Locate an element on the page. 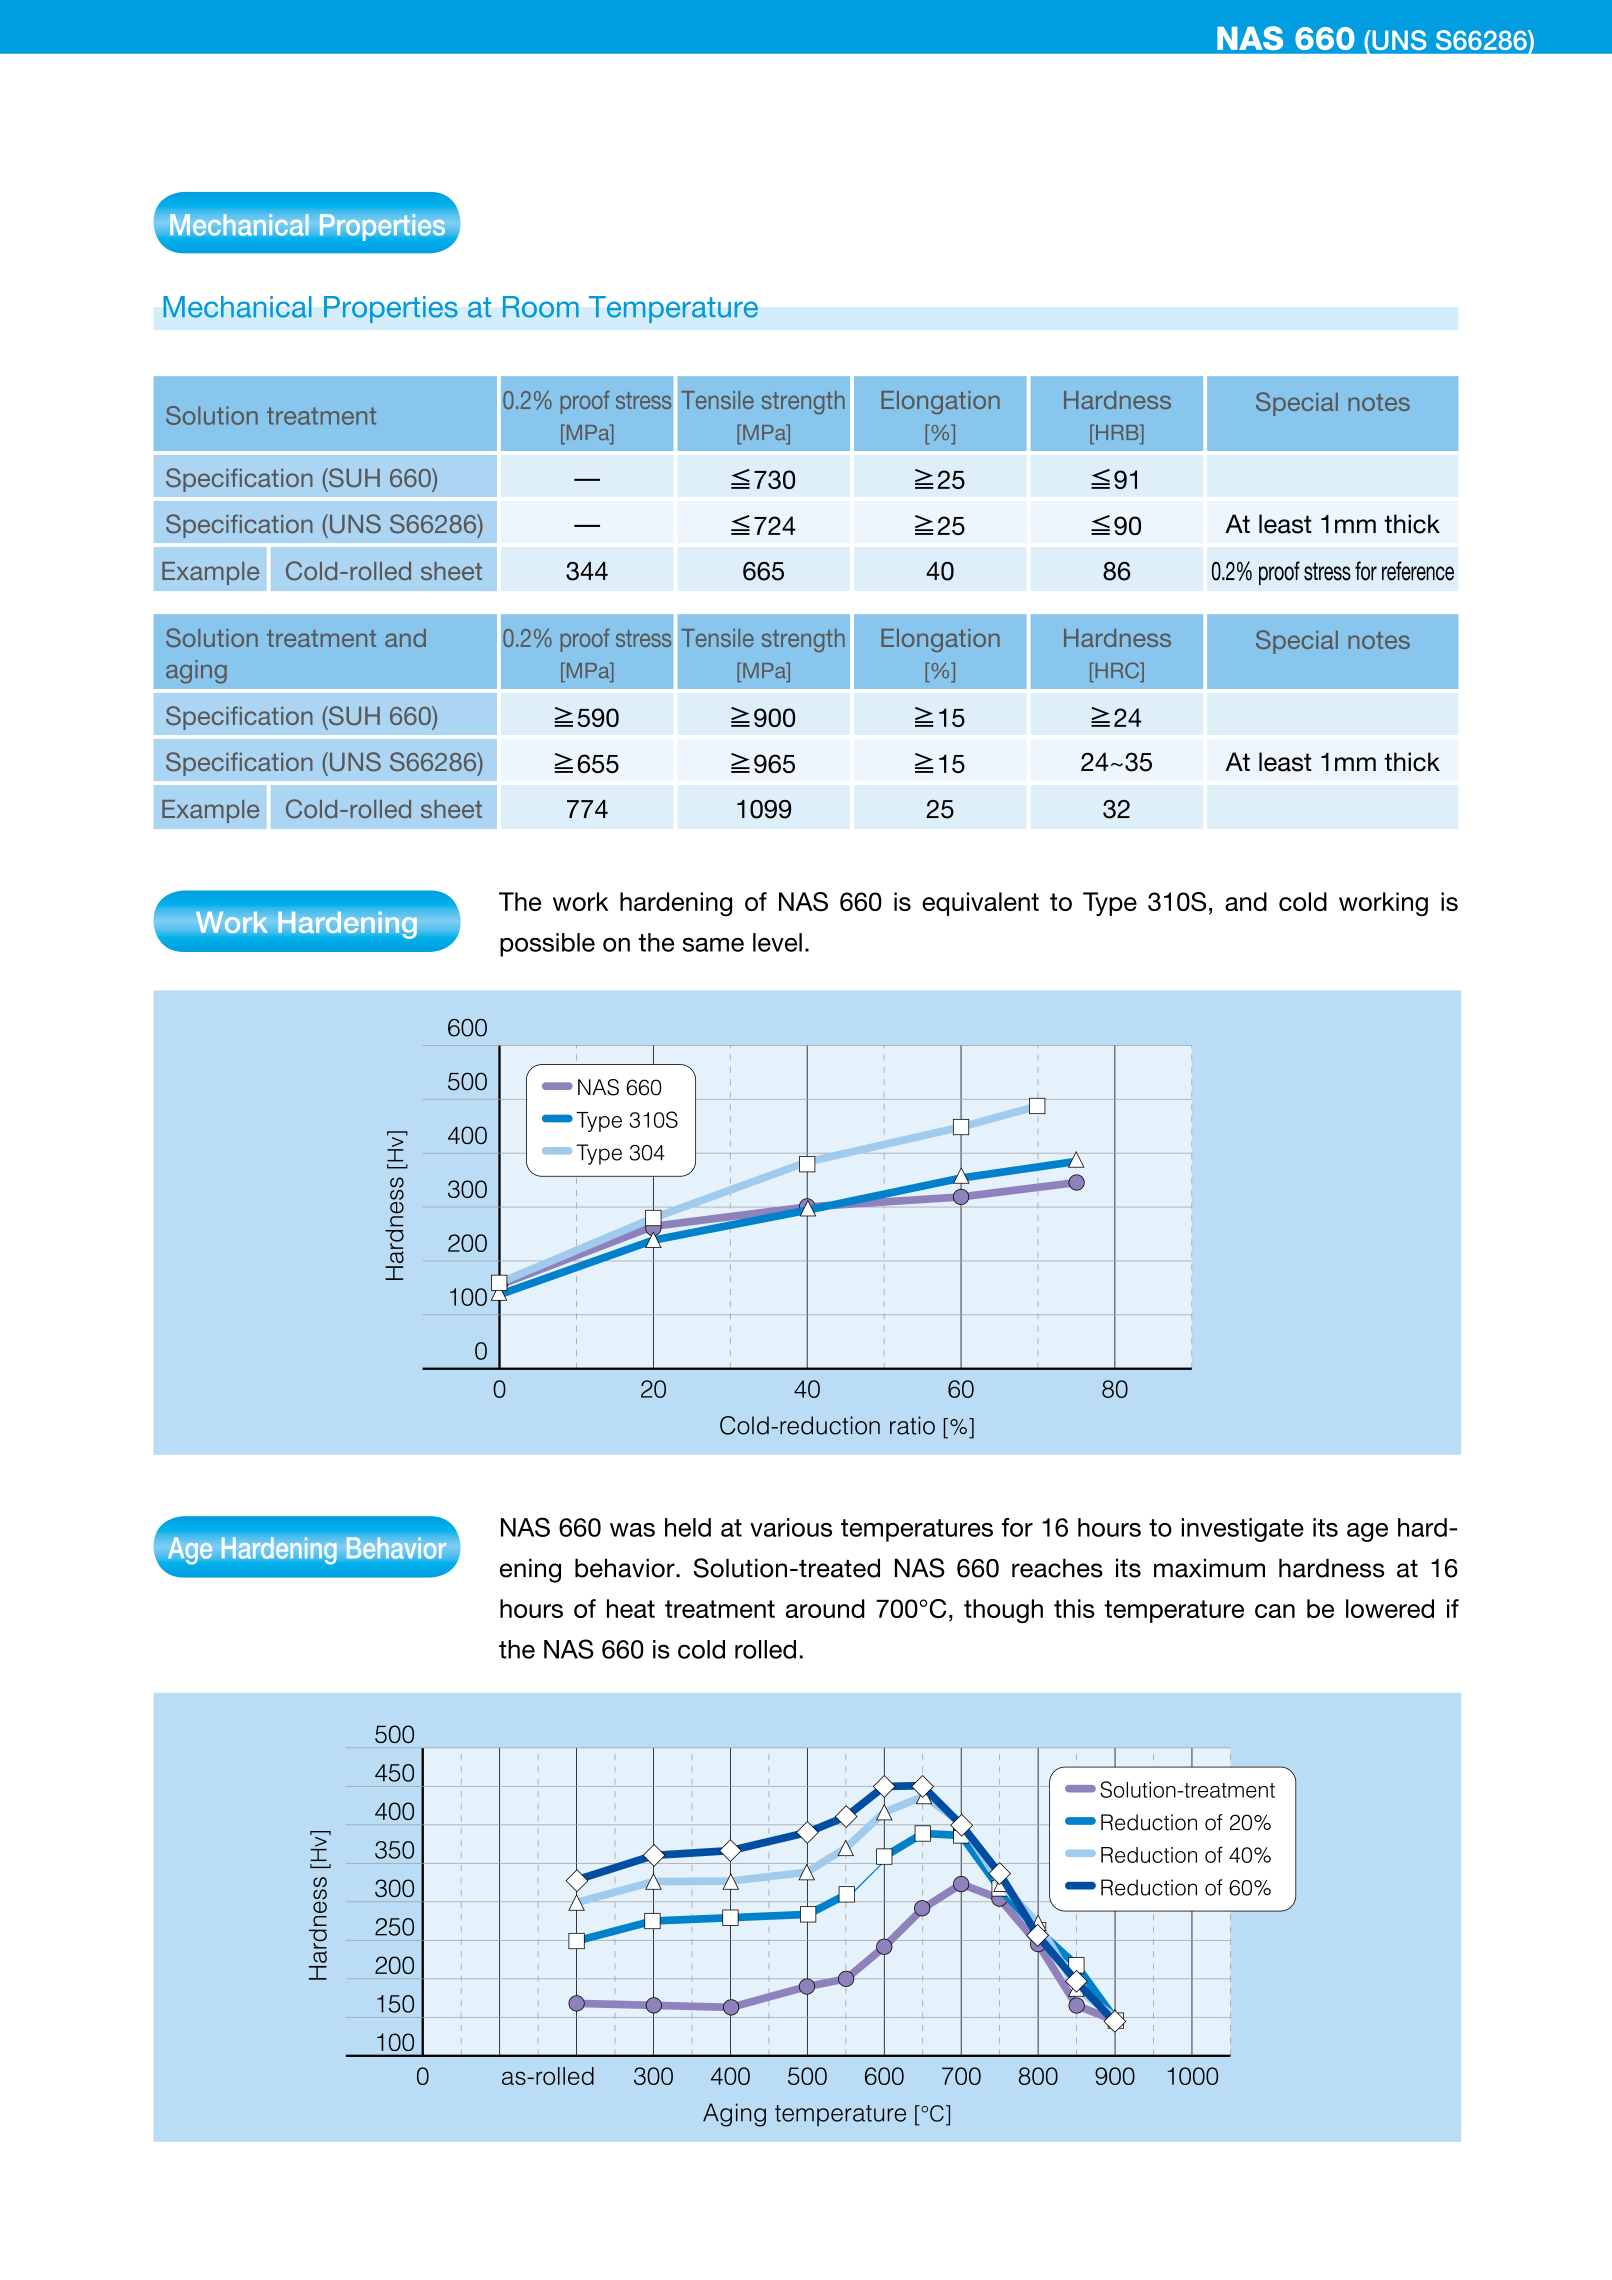 The width and height of the document is (1612, 2280). HRB is located at coordinates (1117, 432).
